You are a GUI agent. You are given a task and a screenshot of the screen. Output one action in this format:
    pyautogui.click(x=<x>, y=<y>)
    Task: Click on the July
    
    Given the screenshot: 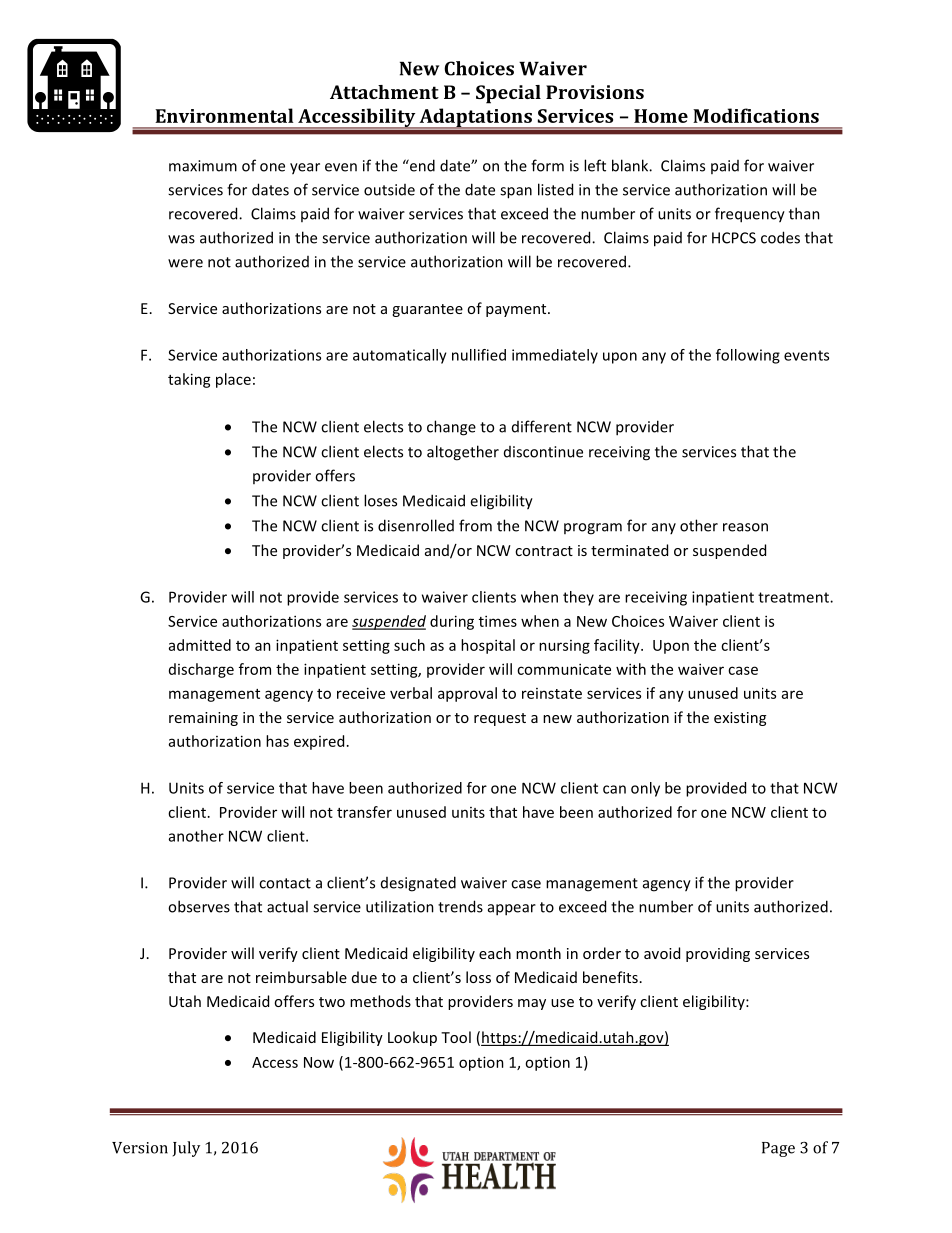 What is the action you would take?
    pyautogui.click(x=186, y=1149)
